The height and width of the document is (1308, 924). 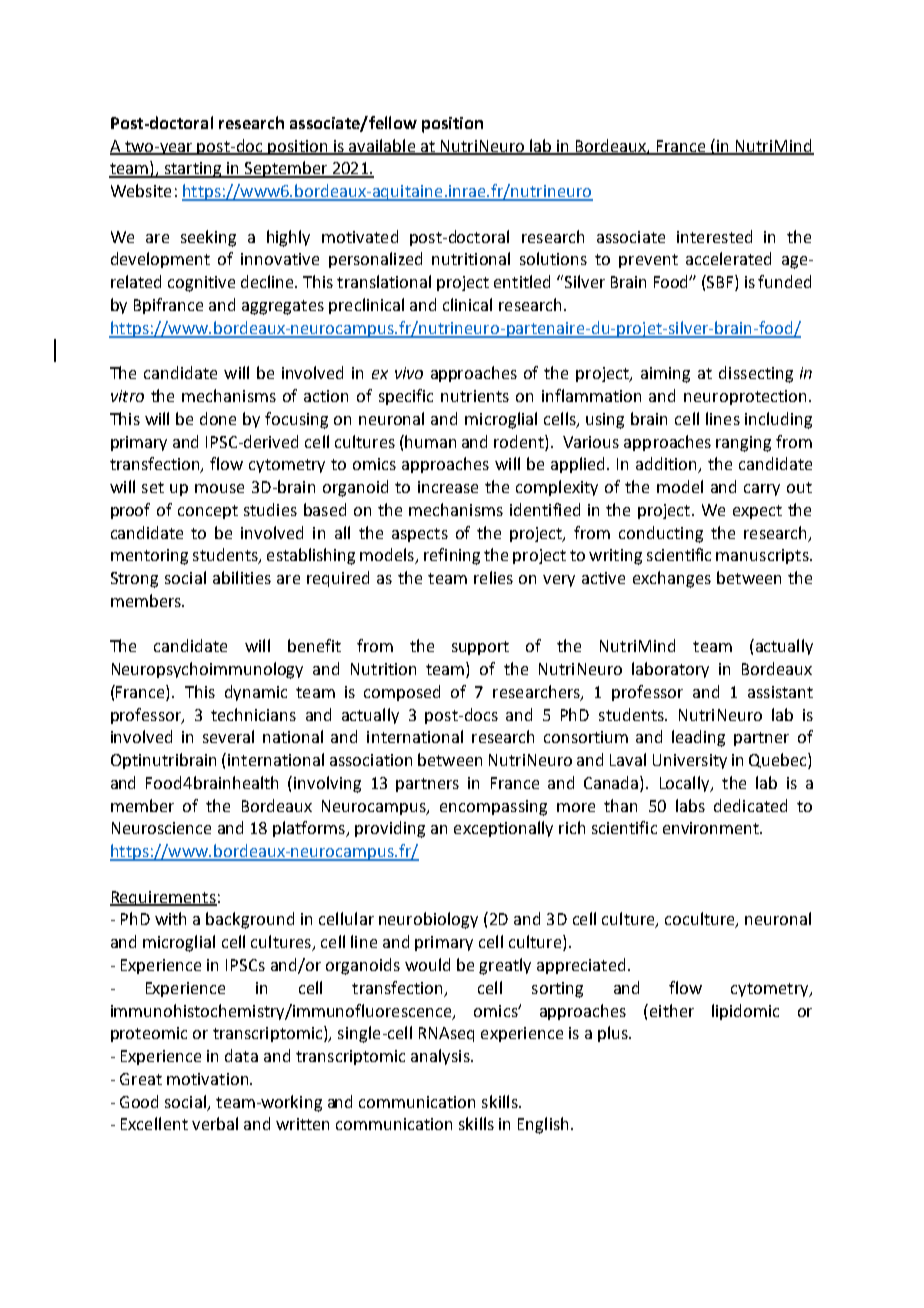 I want to click on available, so click(x=382, y=146).
